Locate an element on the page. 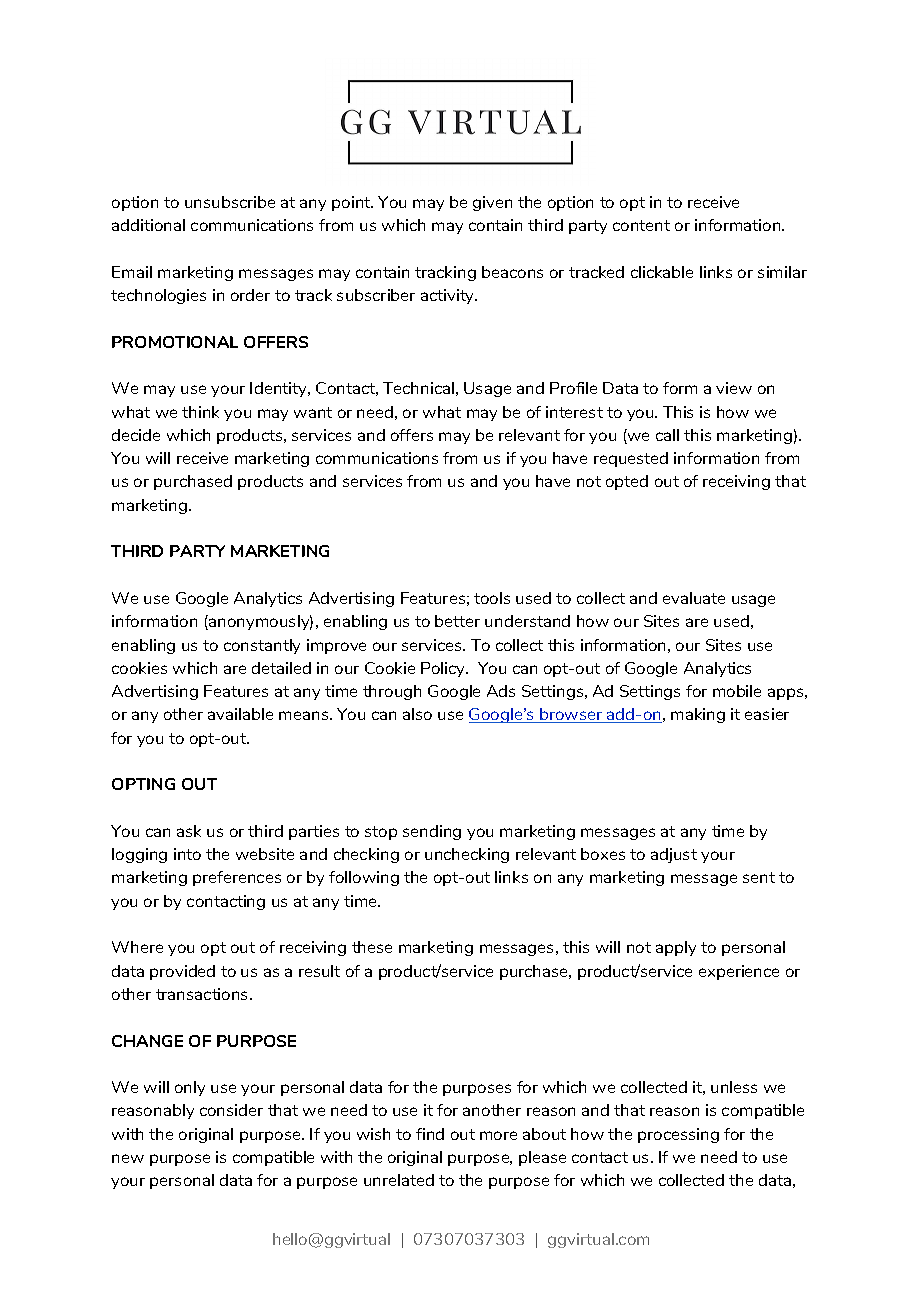 The width and height of the document is (924, 1308). mobile is located at coordinates (737, 691).
